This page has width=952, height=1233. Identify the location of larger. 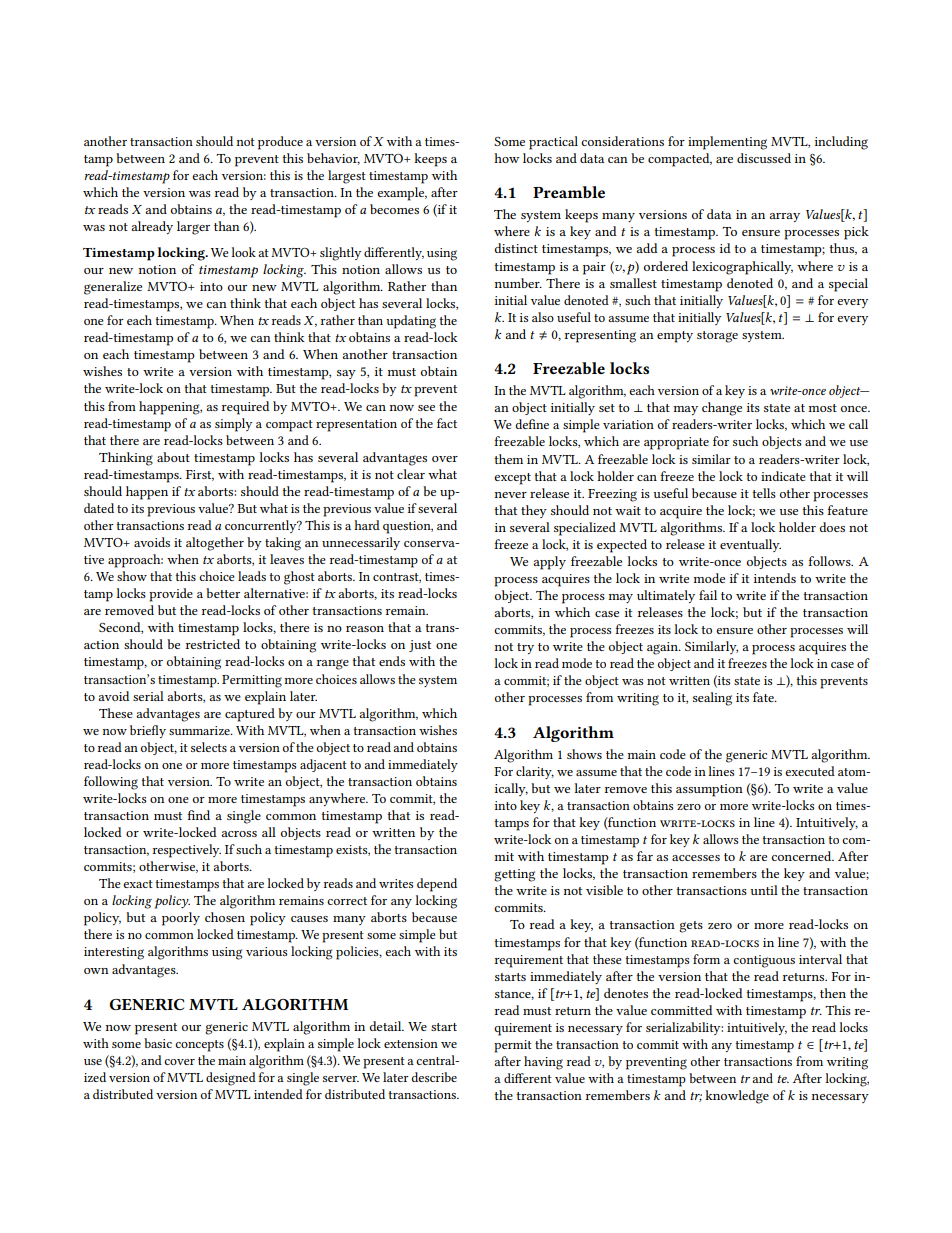
(193, 228).
